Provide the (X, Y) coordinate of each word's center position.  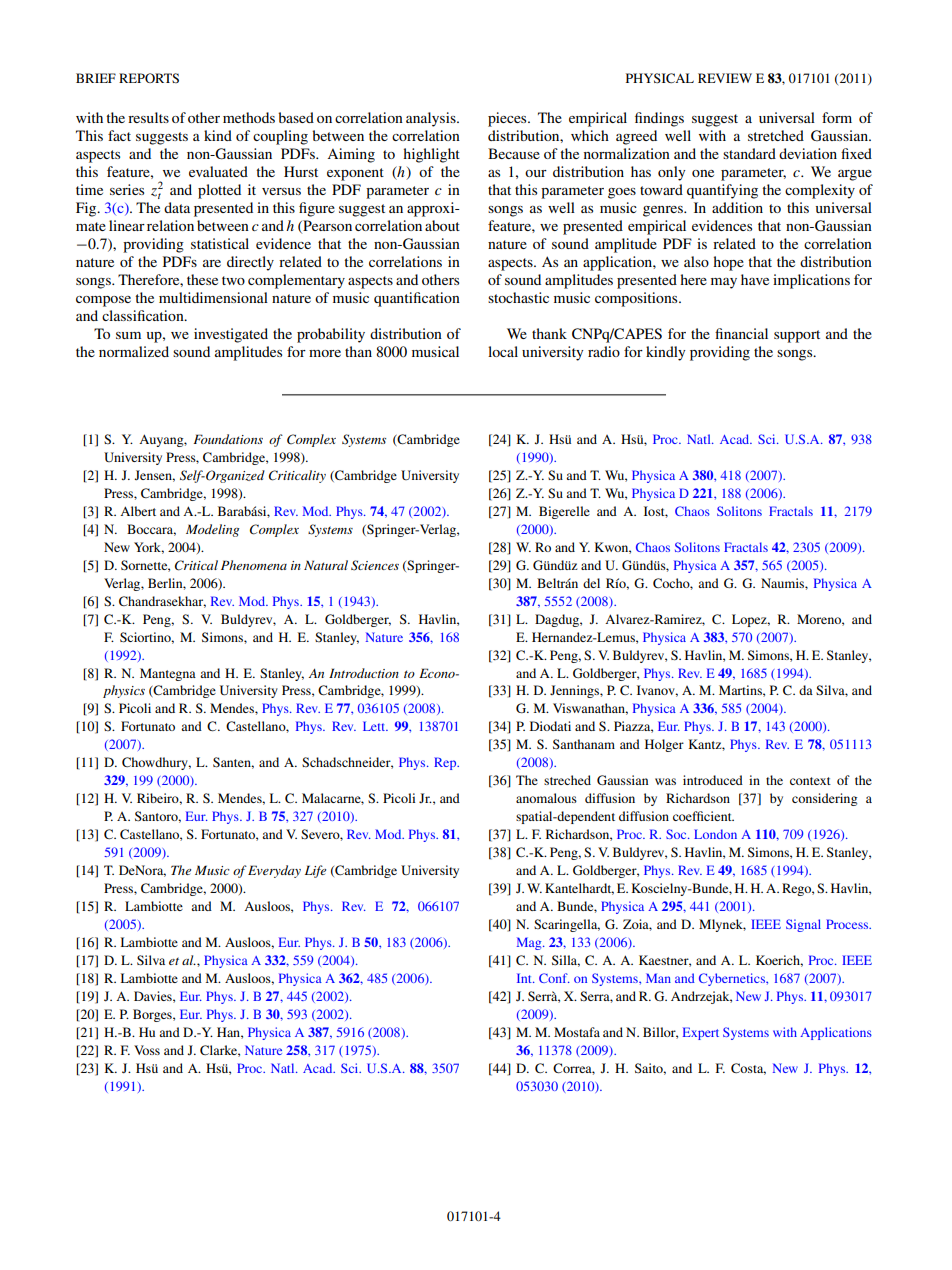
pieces (508, 119)
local (503, 351)
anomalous (546, 798)
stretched (776, 135)
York (149, 548)
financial (741, 333)
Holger (664, 745)
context (810, 781)
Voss (147, 1050)
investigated (231, 335)
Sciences (375, 565)
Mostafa (577, 1032)
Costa (748, 1069)
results (148, 117)
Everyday (274, 871)
